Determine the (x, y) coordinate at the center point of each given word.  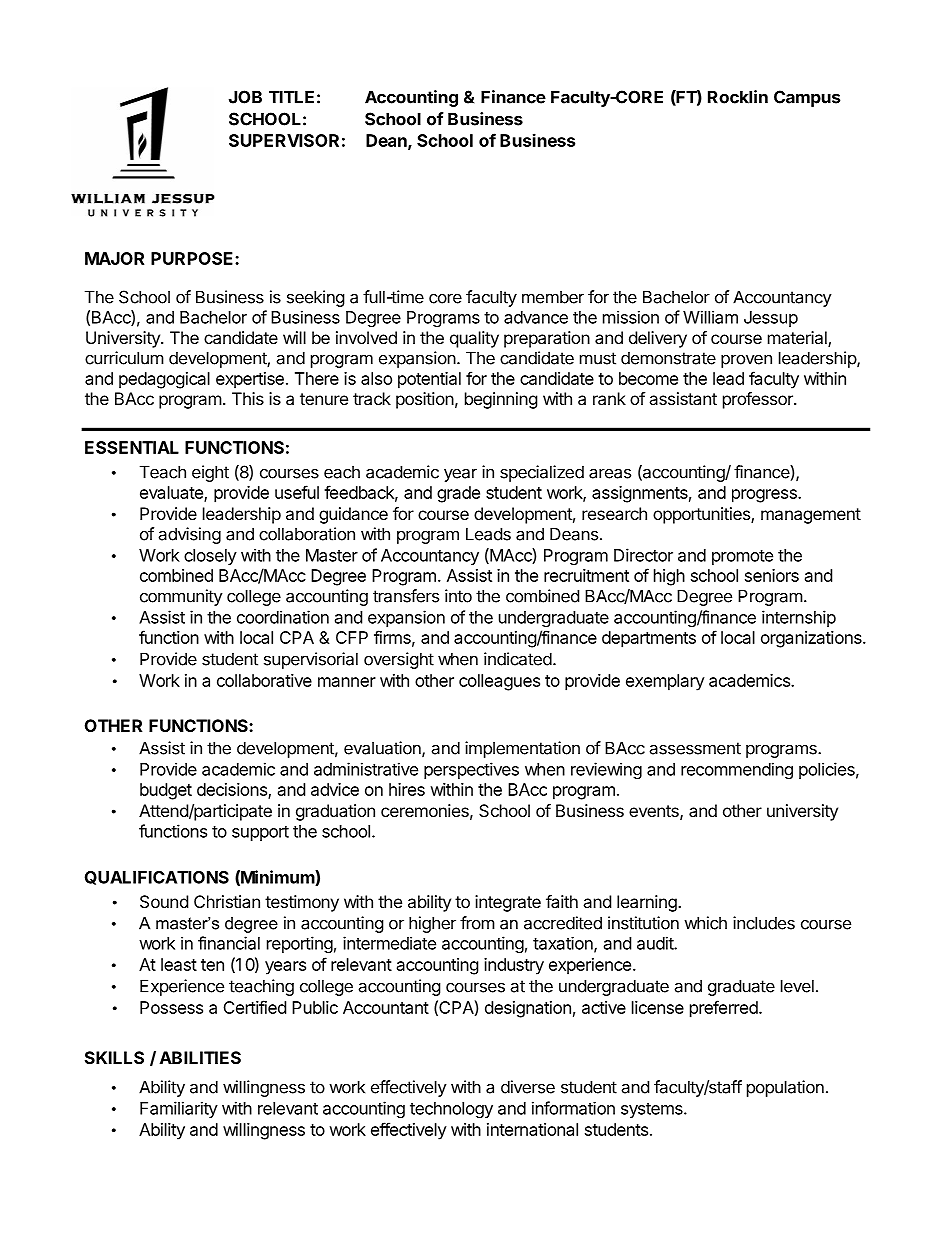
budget (166, 791)
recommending (737, 770)
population (785, 1088)
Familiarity (179, 1109)
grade (458, 494)
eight (210, 473)
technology (451, 1110)
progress (765, 496)
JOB (245, 97)
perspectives (471, 770)
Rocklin (738, 97)
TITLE (291, 97)
